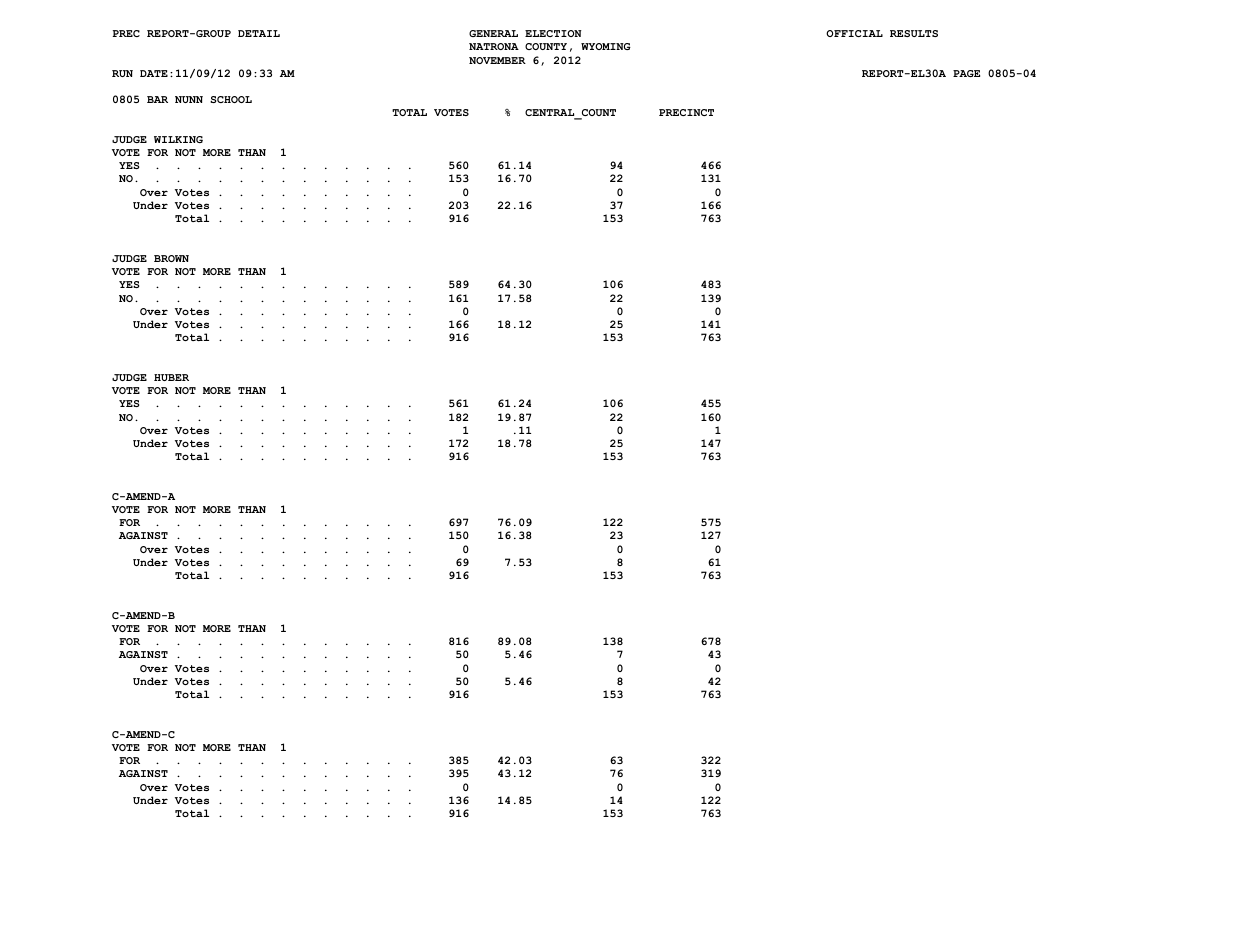  Describe the element at coordinates (171, 377) in the screenshot. I see `HUBER` at that location.
